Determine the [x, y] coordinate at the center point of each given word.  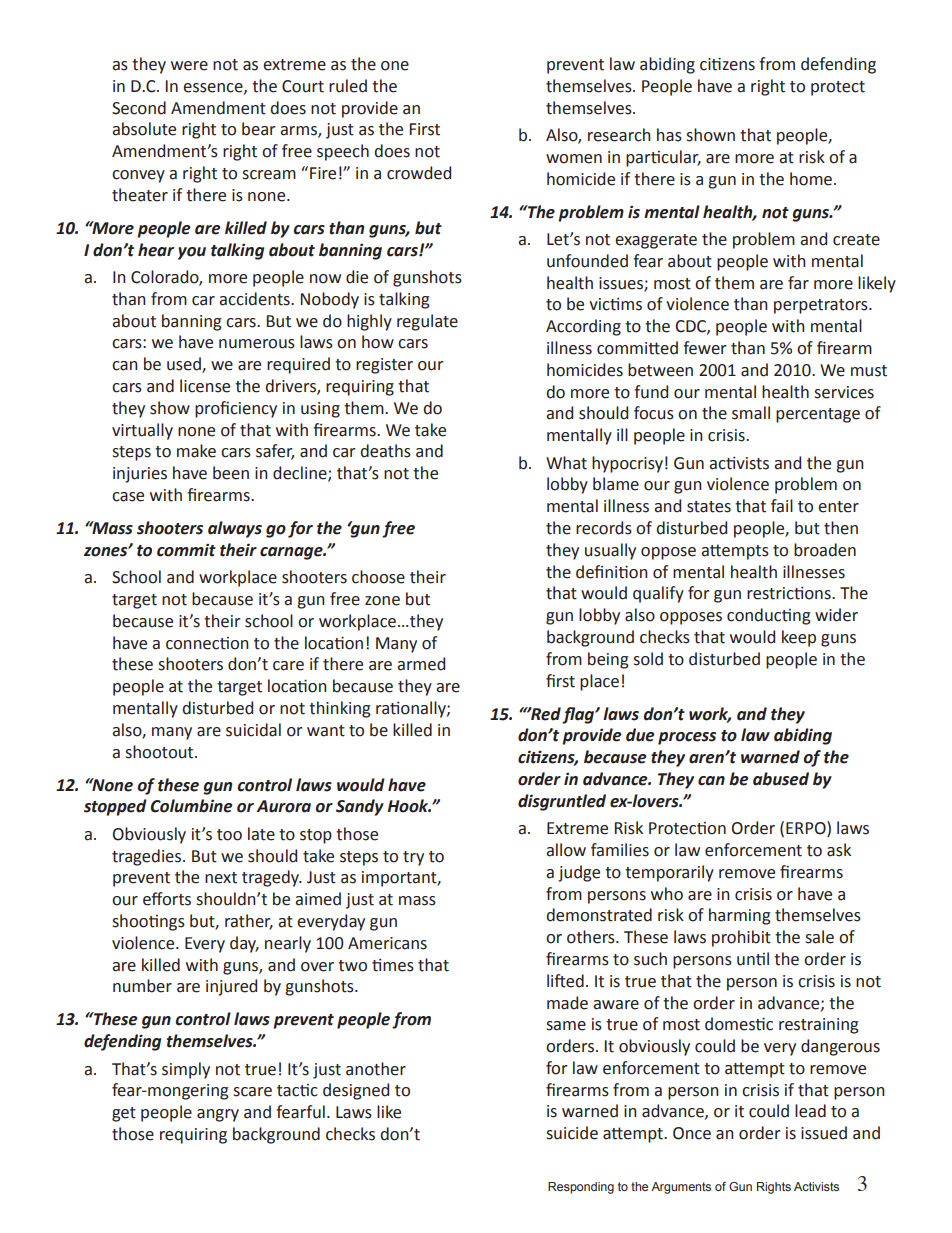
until [753, 959]
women [574, 159]
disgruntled [562, 802]
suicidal [253, 730]
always [235, 529]
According [583, 327]
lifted [565, 981]
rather [249, 922]
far [798, 283]
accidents [255, 299]
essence [214, 88]
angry [218, 1115]
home [812, 179]
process [687, 738]
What [566, 463]
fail [782, 506]
